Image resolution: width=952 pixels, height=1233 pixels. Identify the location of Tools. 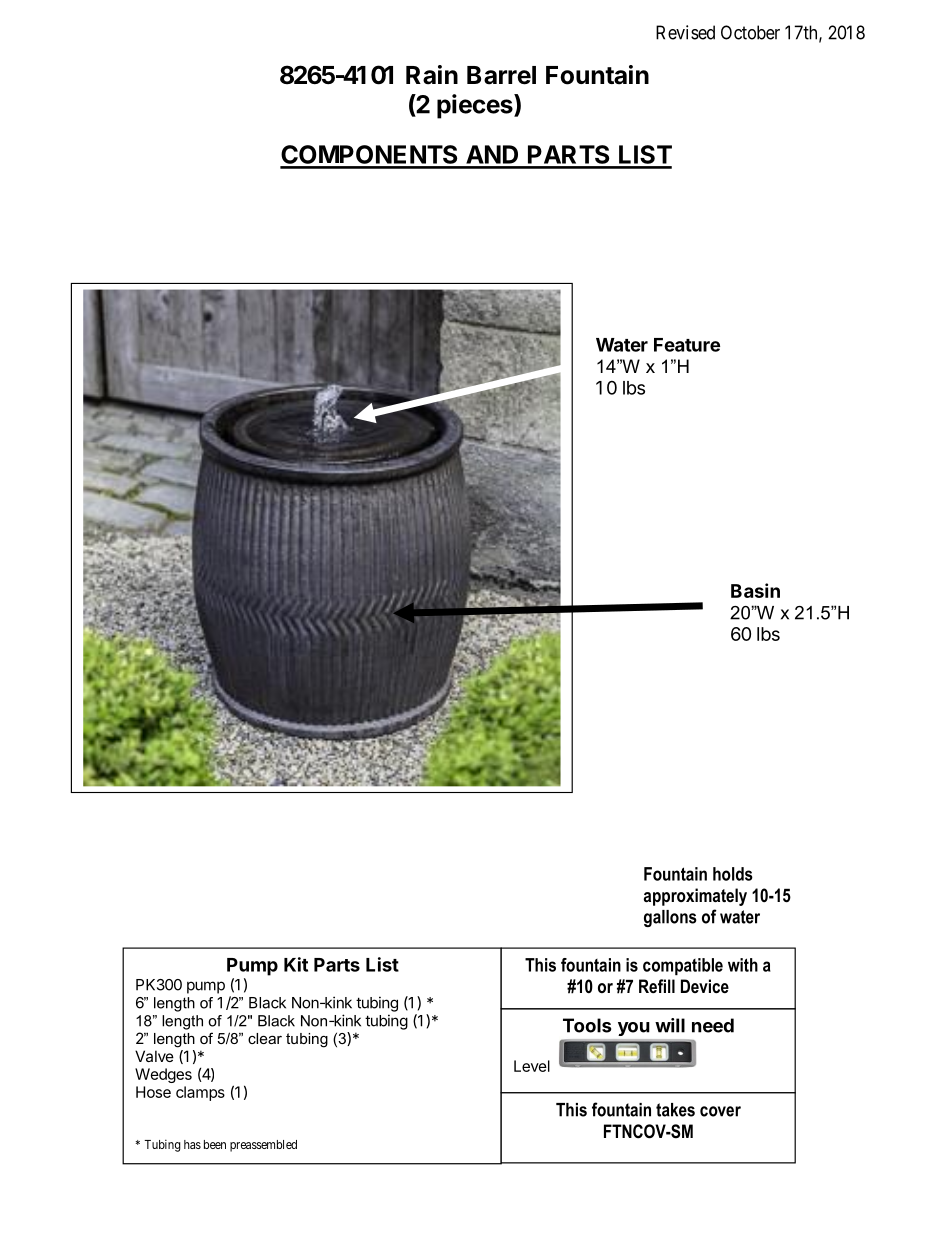
(587, 1025).
